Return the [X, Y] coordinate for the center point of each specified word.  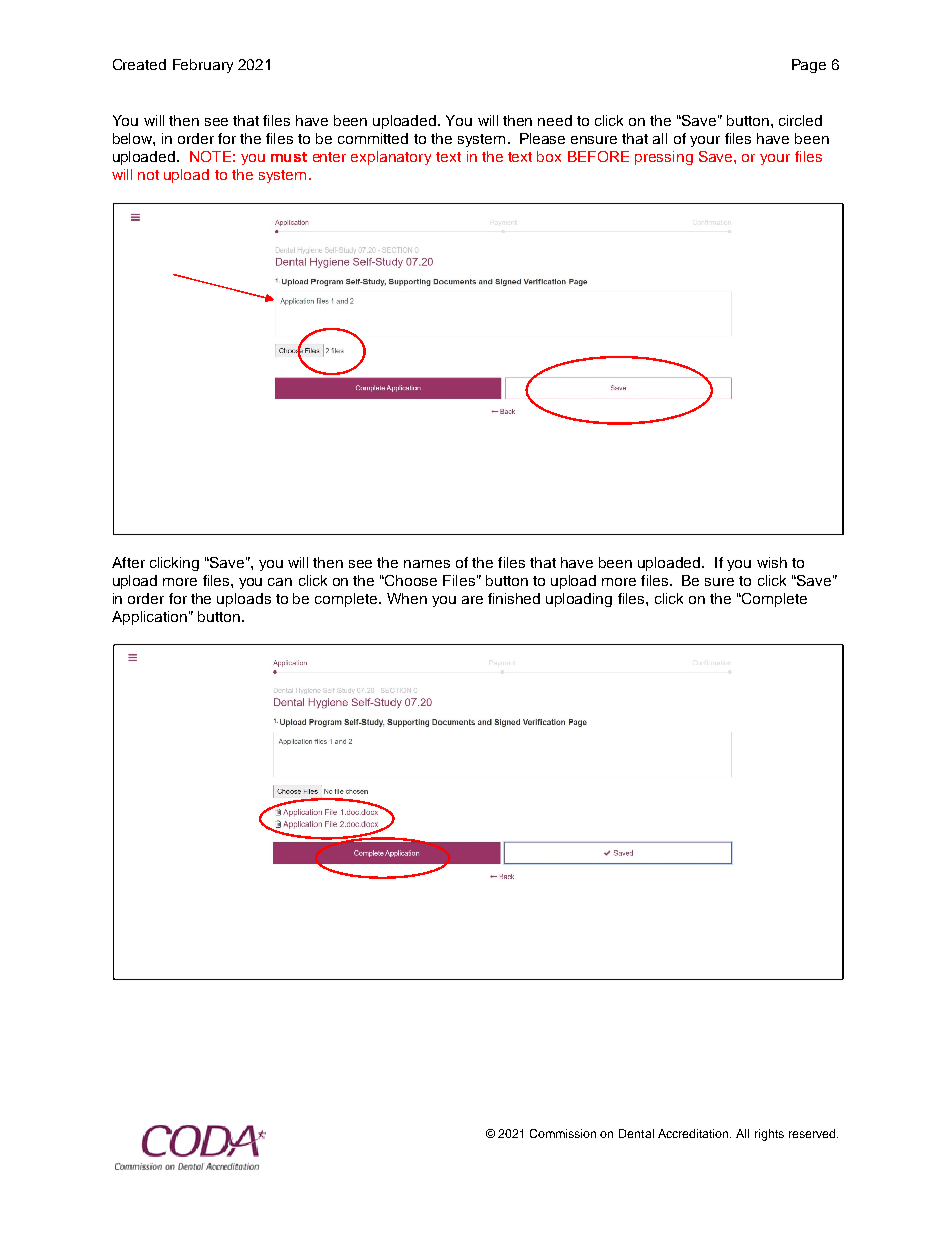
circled [800, 120]
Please [542, 138]
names [427, 564]
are [472, 600]
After [128, 562]
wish [772, 562]
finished [514, 598]
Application [149, 618]
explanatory [391, 158]
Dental [636, 1133]
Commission [563, 1133]
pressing [664, 158]
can [280, 582]
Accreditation [694, 1133]
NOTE [210, 156]
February [203, 66]
